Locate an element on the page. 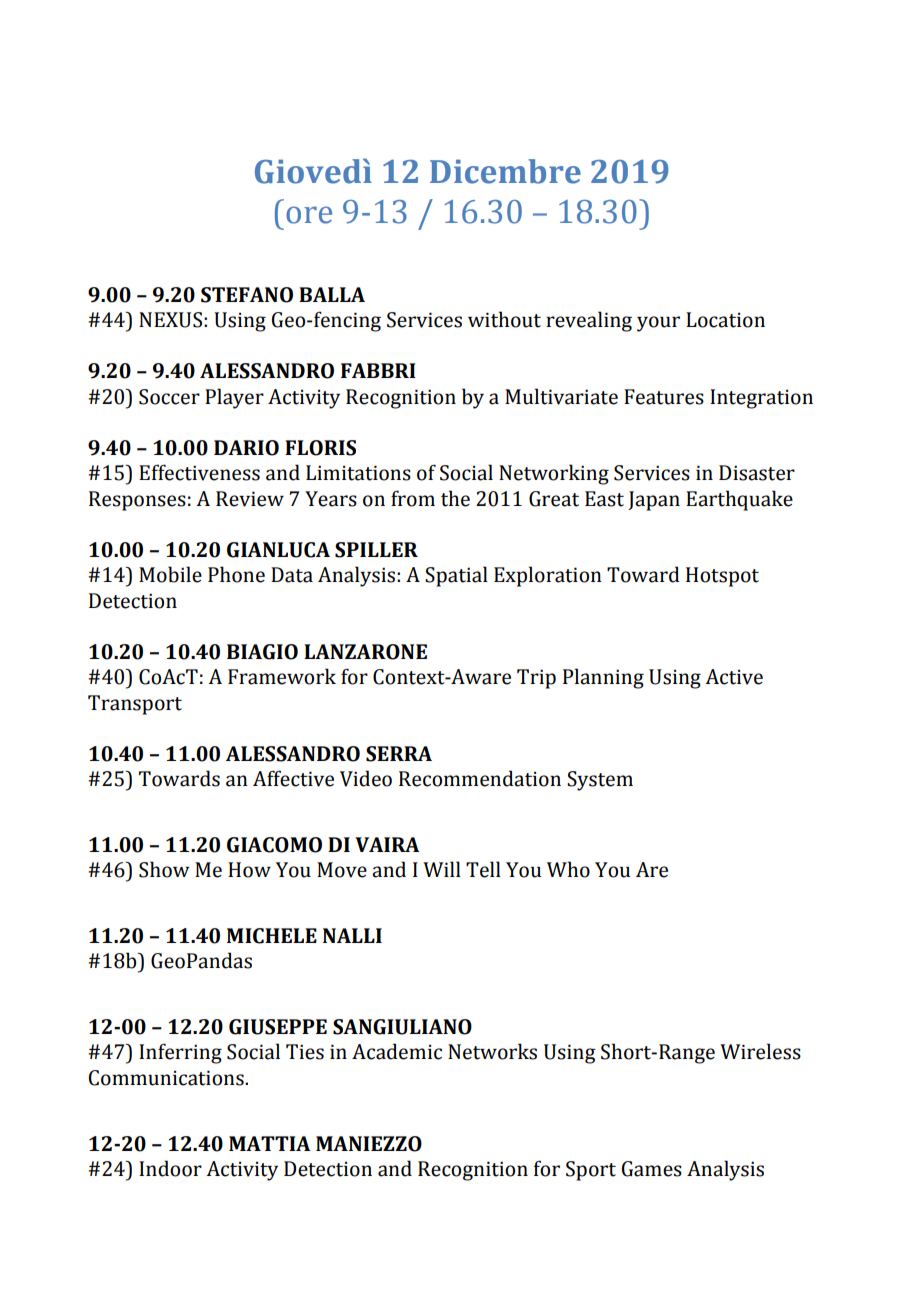 This page has width=924, height=1308. Indoor is located at coordinates (170, 1168).
